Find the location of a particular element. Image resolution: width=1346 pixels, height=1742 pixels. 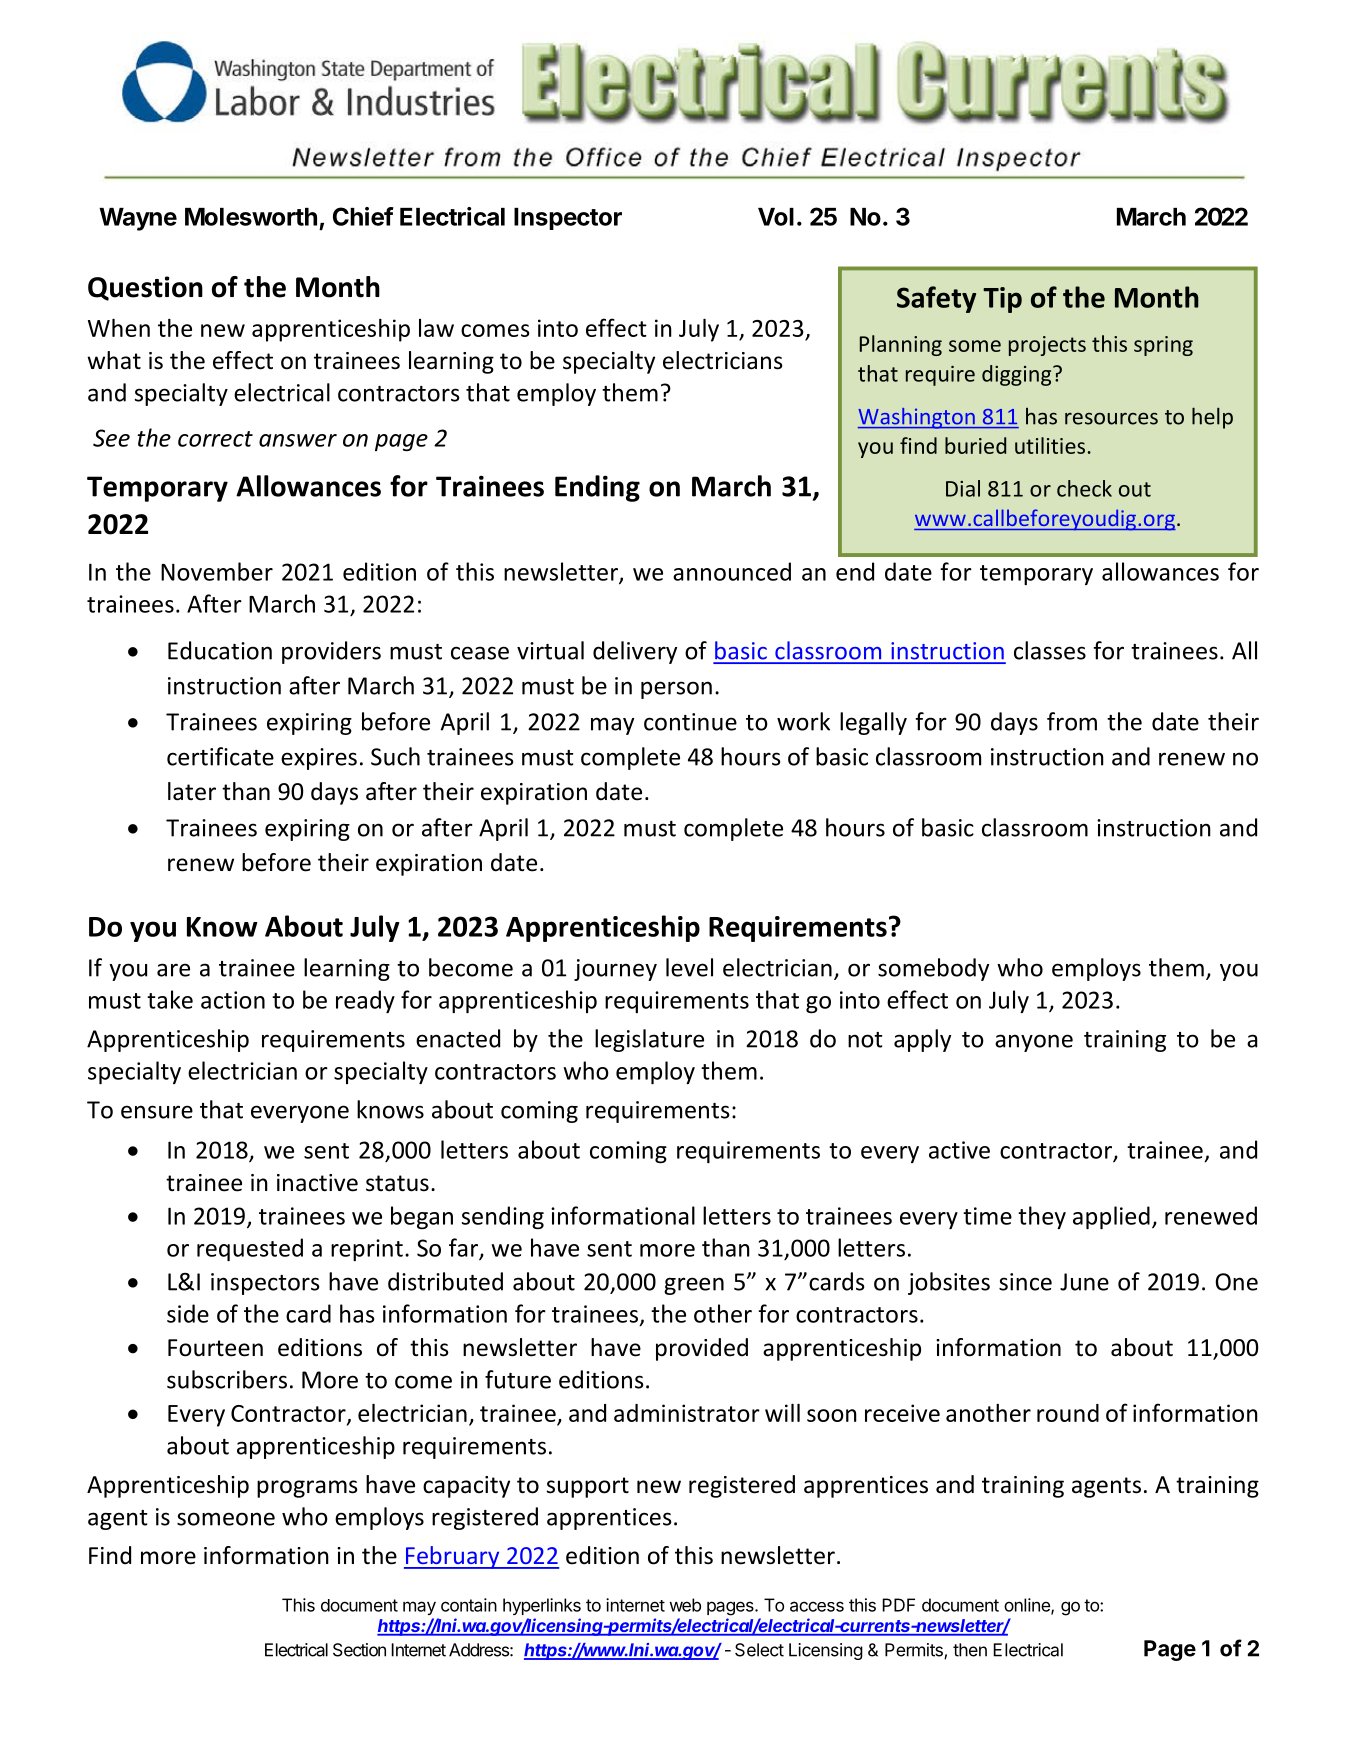

level is located at coordinates (689, 967).
